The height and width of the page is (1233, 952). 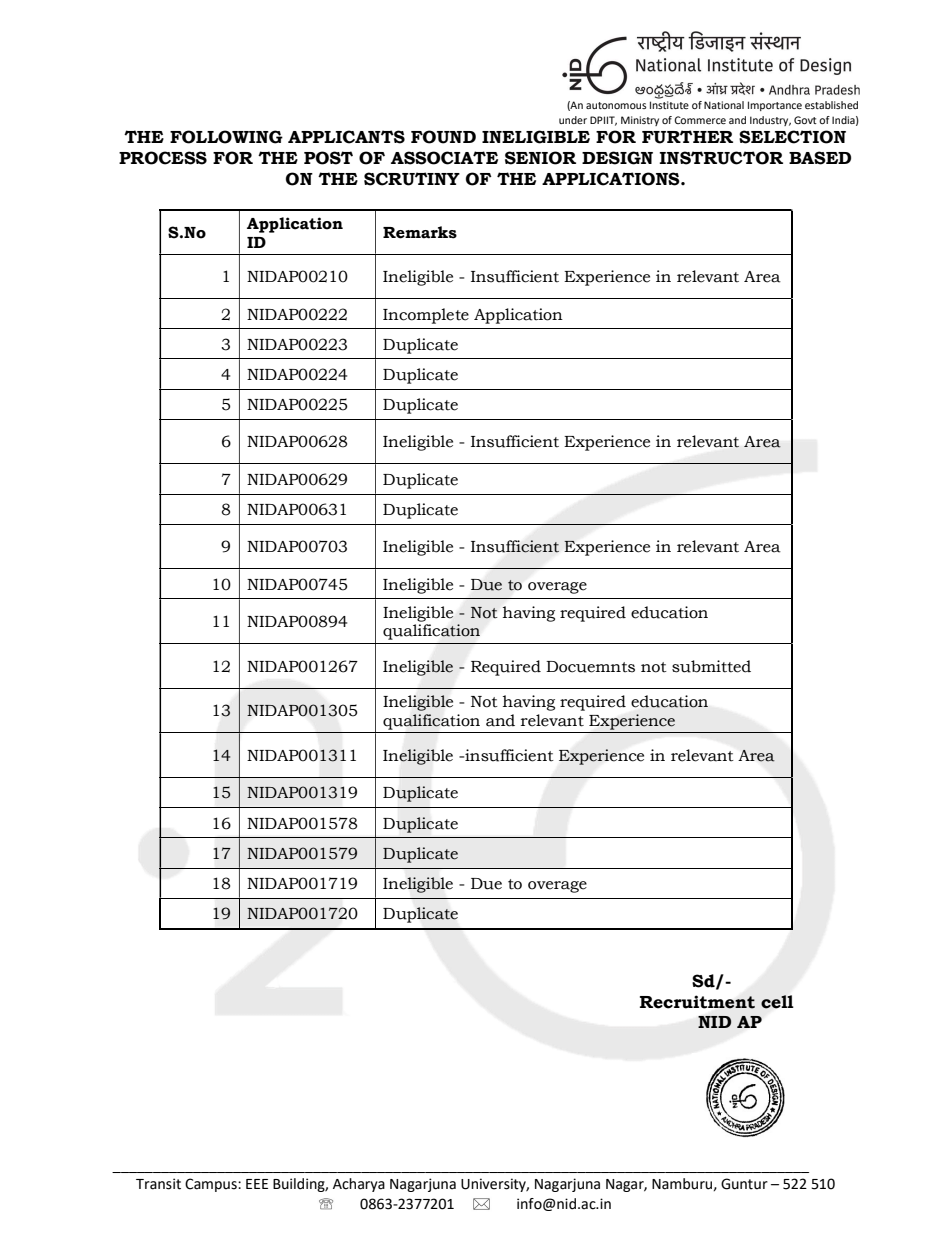 What do you see at coordinates (158, 1184) in the page?
I see `Transit` at bounding box center [158, 1184].
